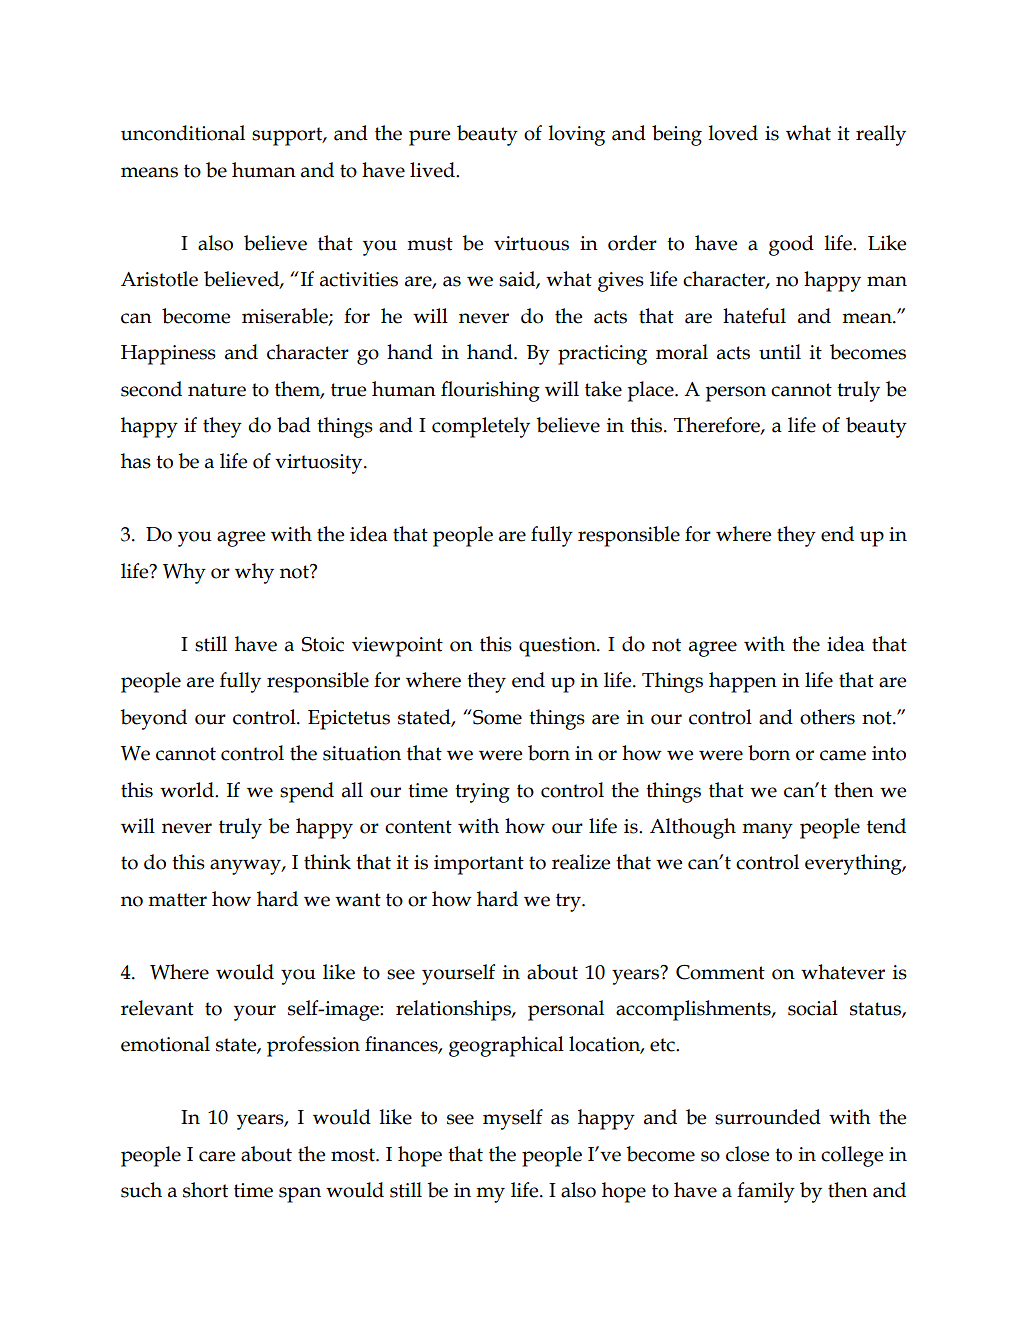 This image has height=1330, width=1028. Describe the element at coordinates (743, 682) in the image. I see `happen` at that location.
